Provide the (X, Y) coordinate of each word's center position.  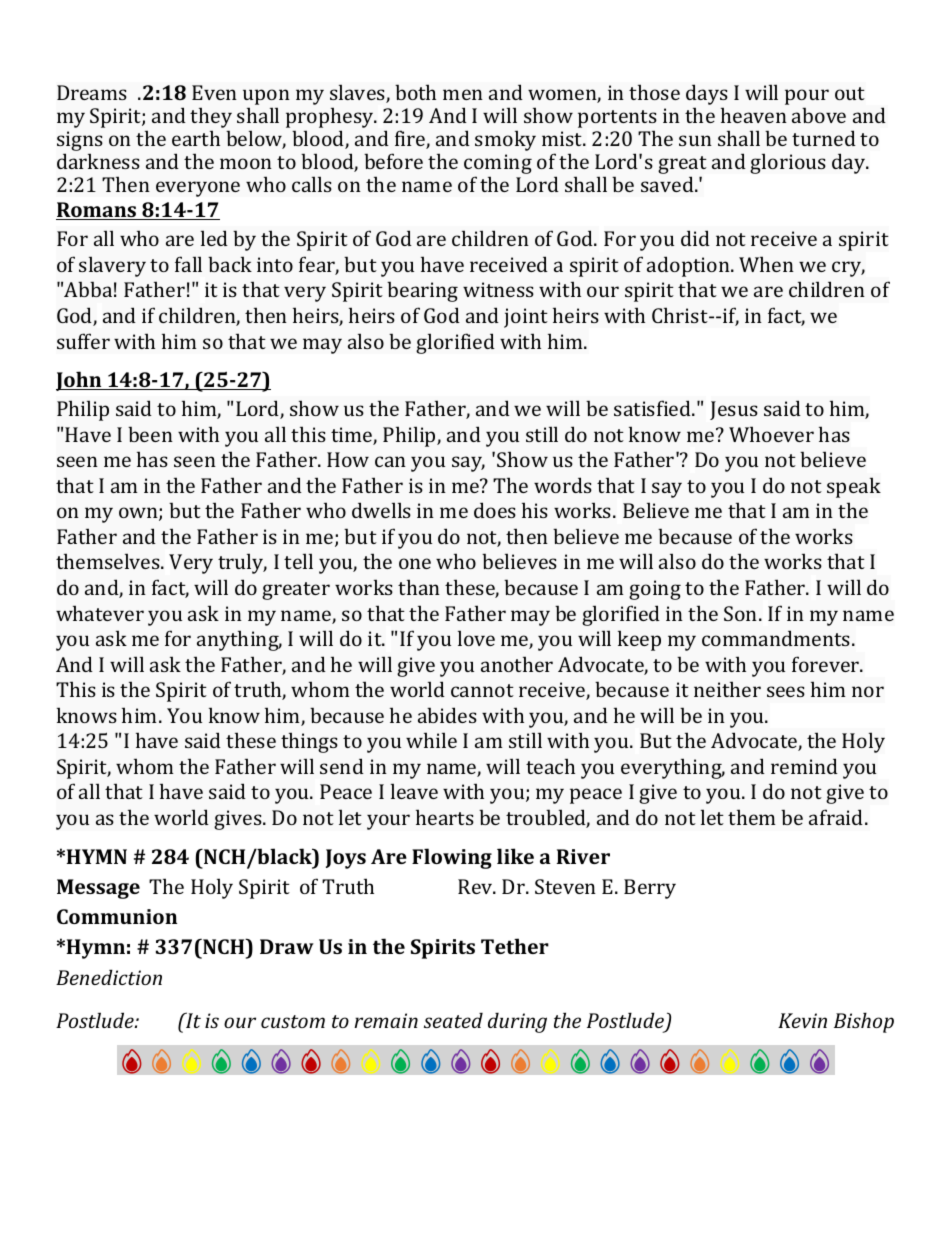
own (139, 514)
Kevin (802, 1020)
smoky (505, 140)
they (211, 117)
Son (742, 613)
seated (453, 1020)
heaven (754, 115)
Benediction (109, 977)
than (419, 587)
